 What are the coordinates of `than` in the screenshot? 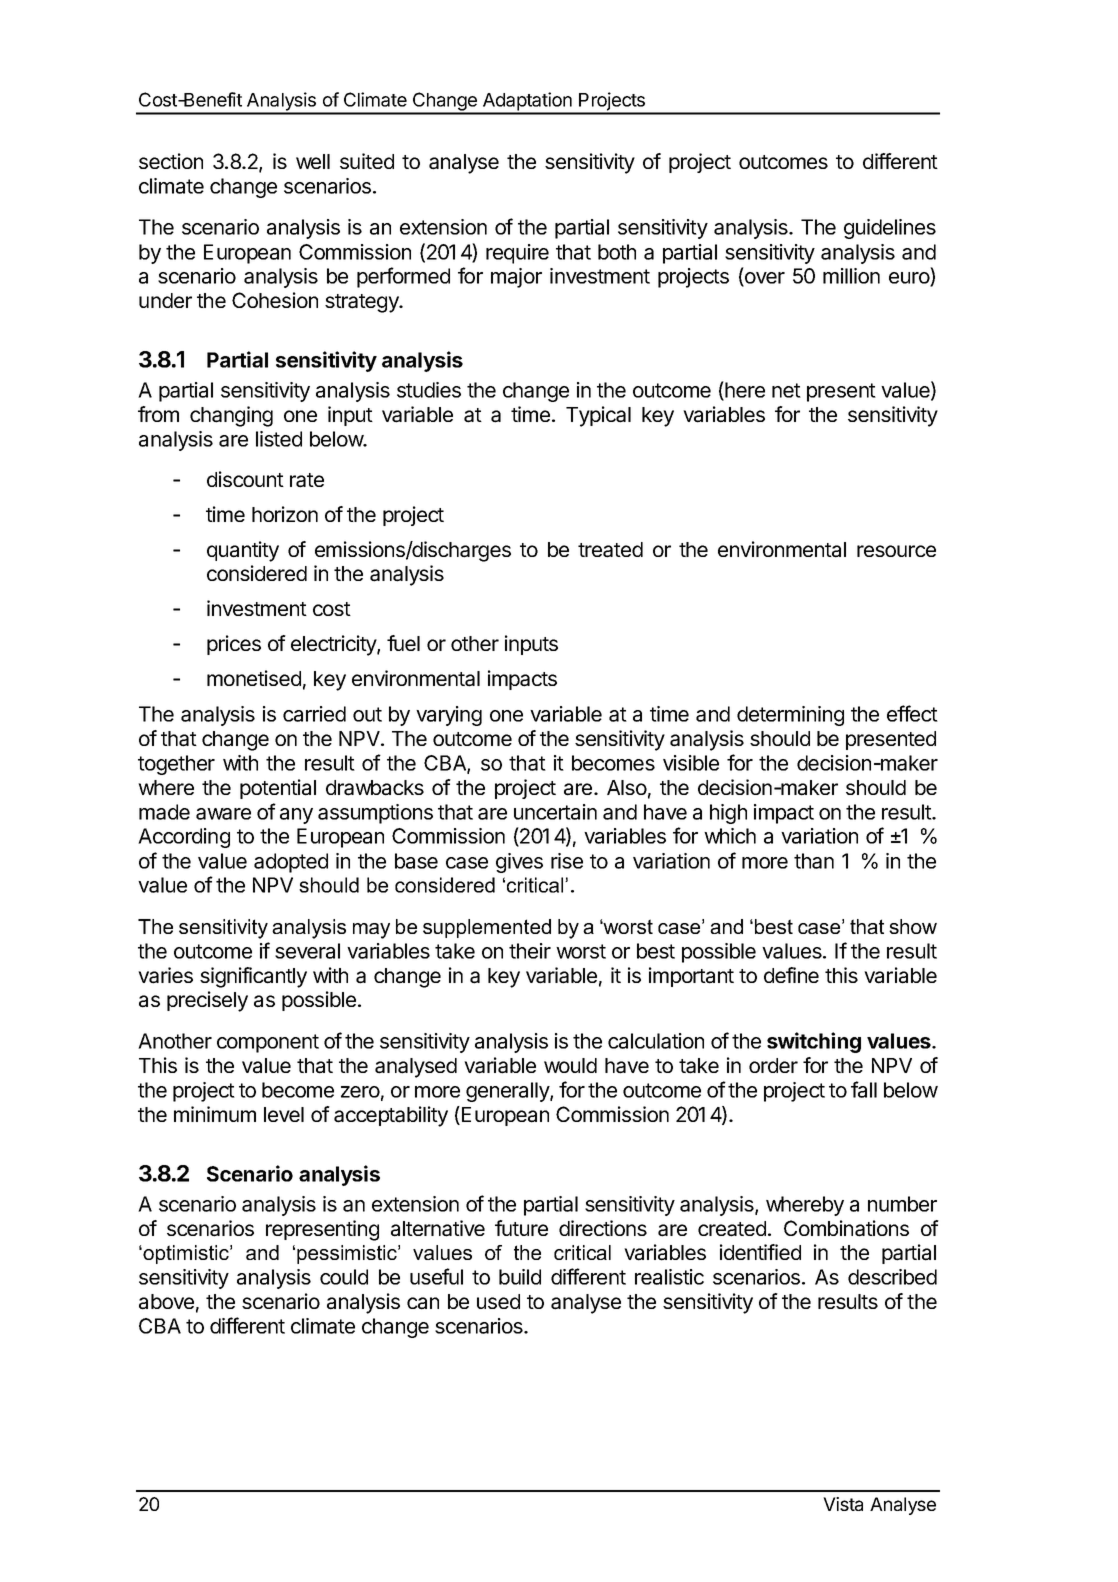 It's located at (814, 861).
